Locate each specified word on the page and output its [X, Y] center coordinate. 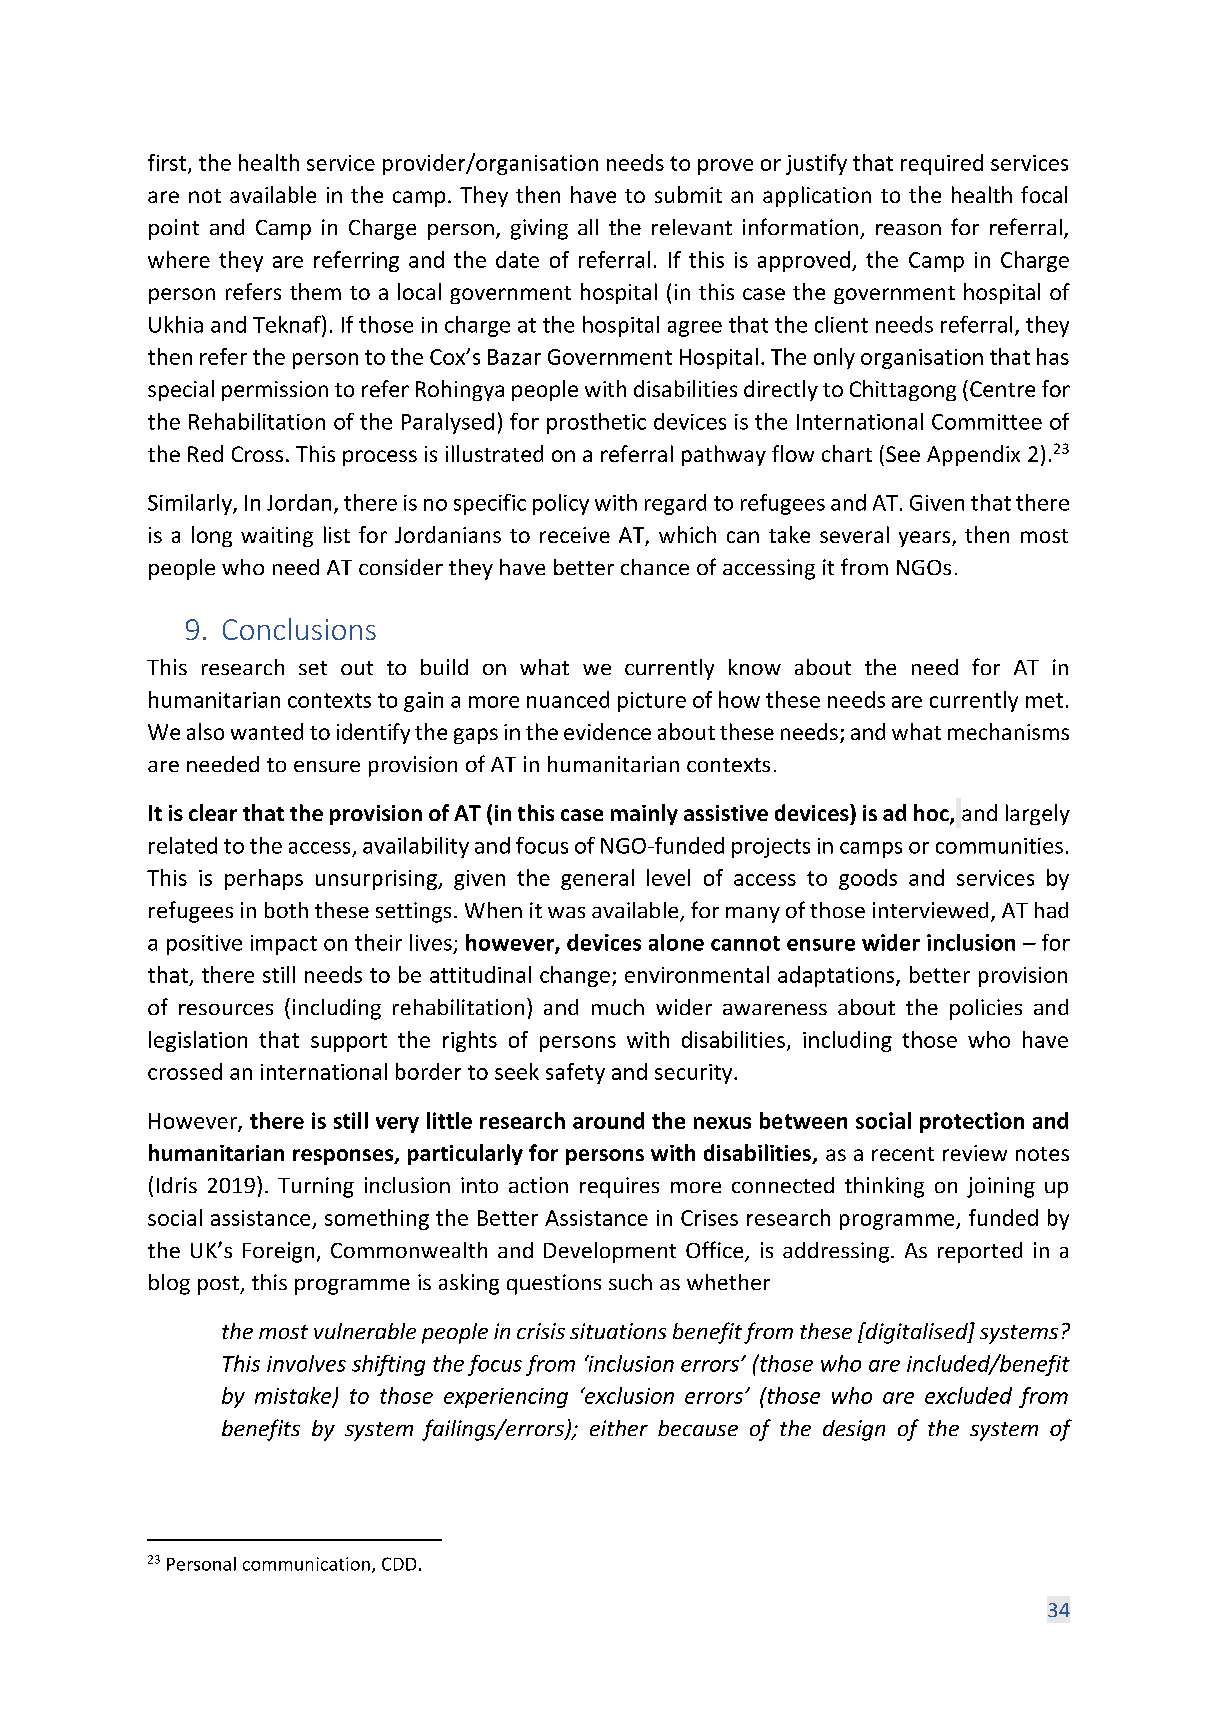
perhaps [264, 879]
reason [908, 229]
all [588, 227]
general [597, 879]
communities [999, 846]
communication [306, 1564]
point [174, 229]
